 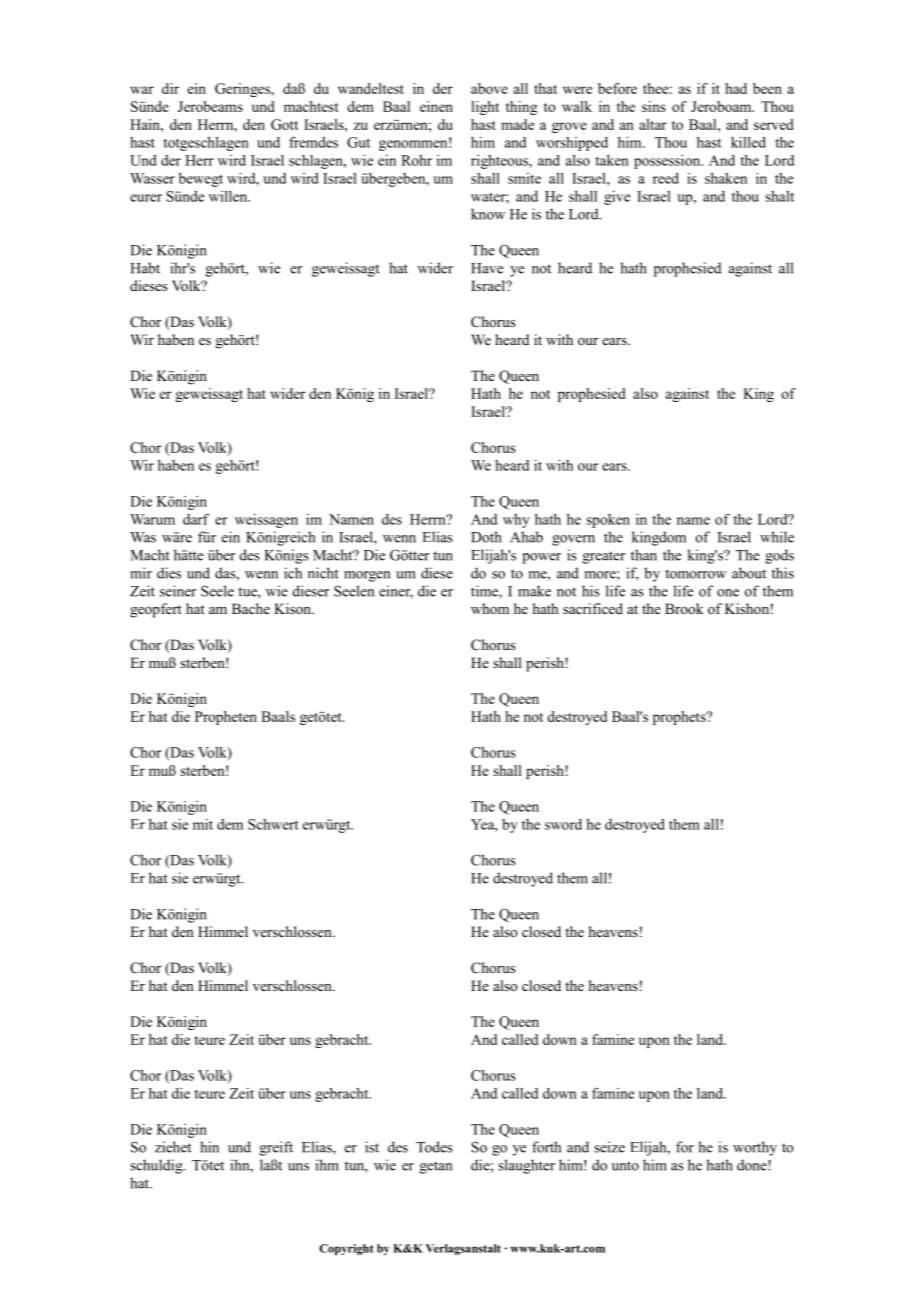 What do you see at coordinates (684, 608) in the document?
I see `Brook` at bounding box center [684, 608].
